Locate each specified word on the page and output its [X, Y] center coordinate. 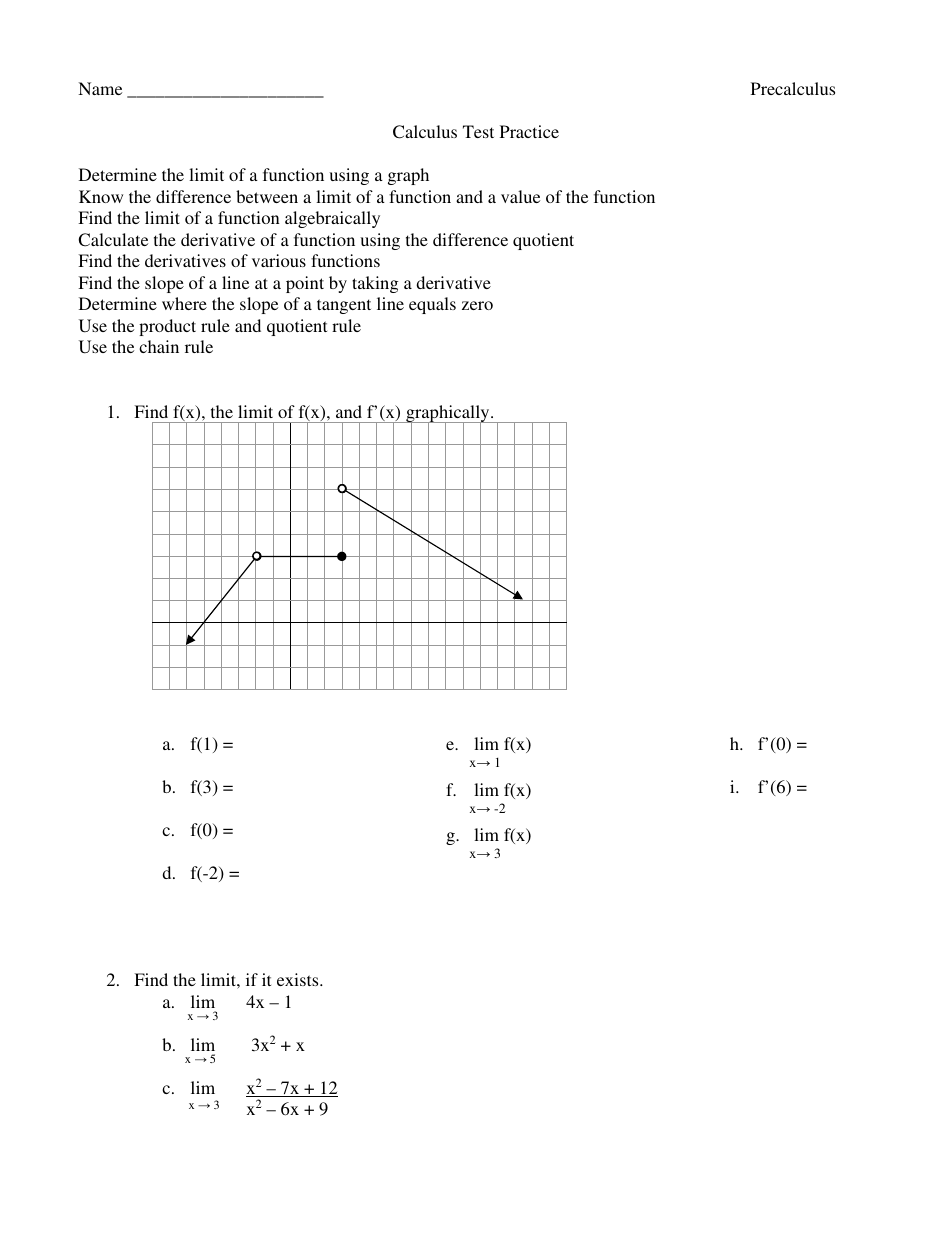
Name [100, 88]
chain [159, 346]
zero [477, 305]
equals [432, 305]
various [279, 260]
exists [299, 979]
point [305, 284]
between [267, 196]
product [167, 327]
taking [375, 284]
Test [478, 131]
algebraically [332, 219]
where [184, 303]
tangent [344, 306]
